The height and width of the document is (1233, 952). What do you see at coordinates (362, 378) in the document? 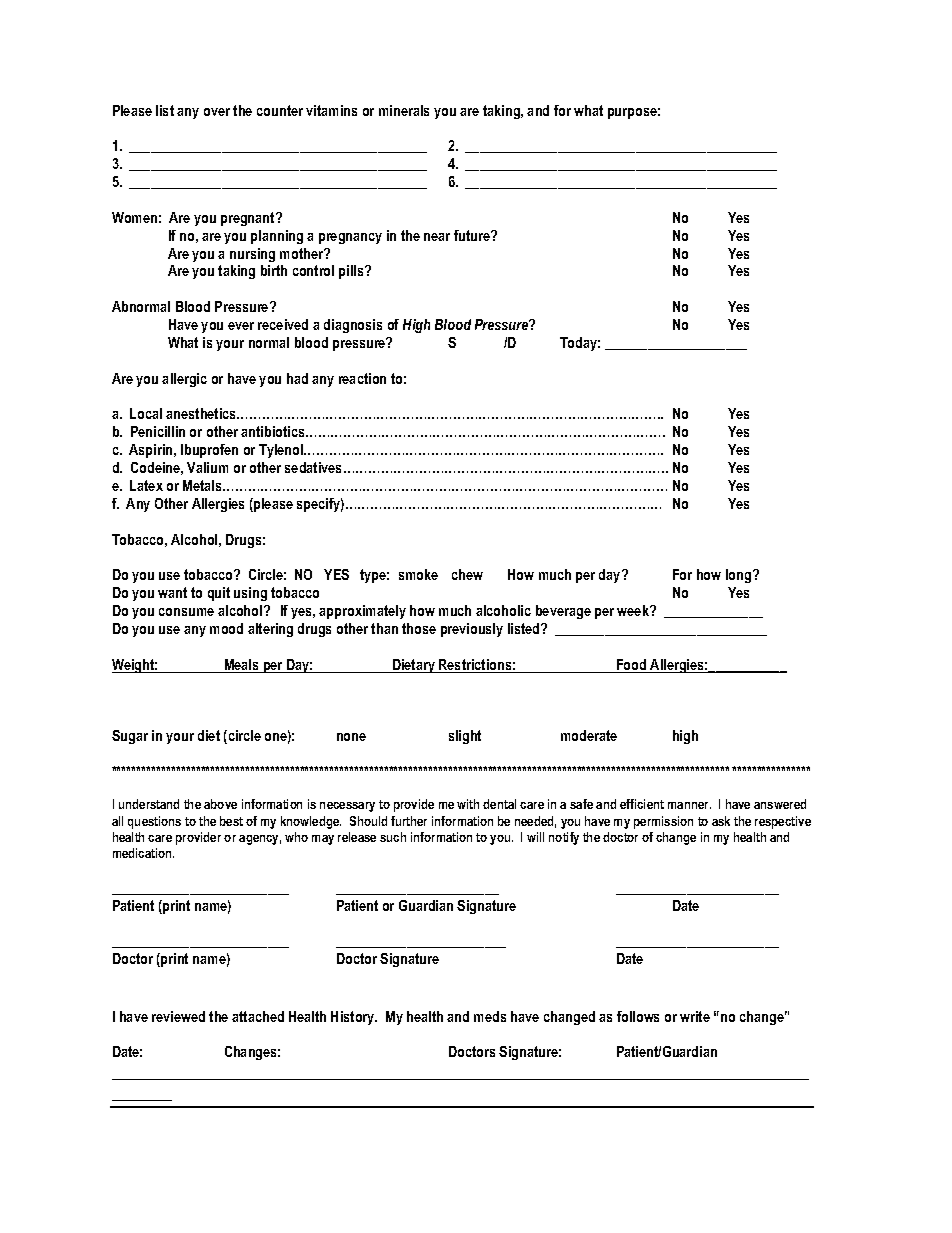
I see `reaction` at bounding box center [362, 378].
